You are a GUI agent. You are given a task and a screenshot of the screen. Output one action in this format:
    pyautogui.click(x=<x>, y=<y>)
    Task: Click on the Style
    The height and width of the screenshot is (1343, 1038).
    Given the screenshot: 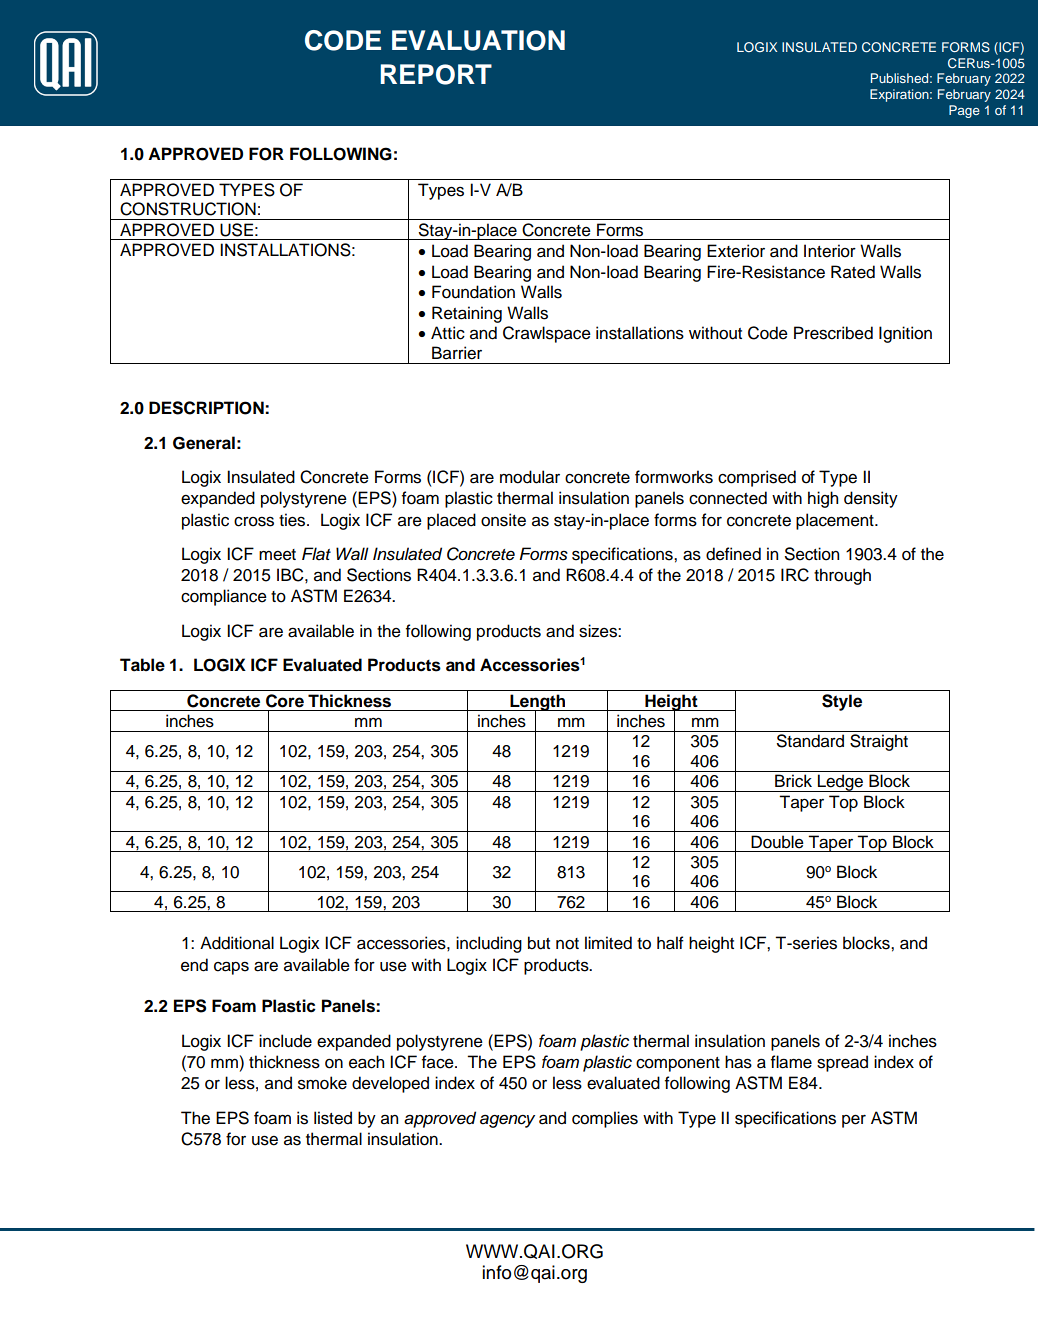 What is the action you would take?
    pyautogui.click(x=842, y=702)
